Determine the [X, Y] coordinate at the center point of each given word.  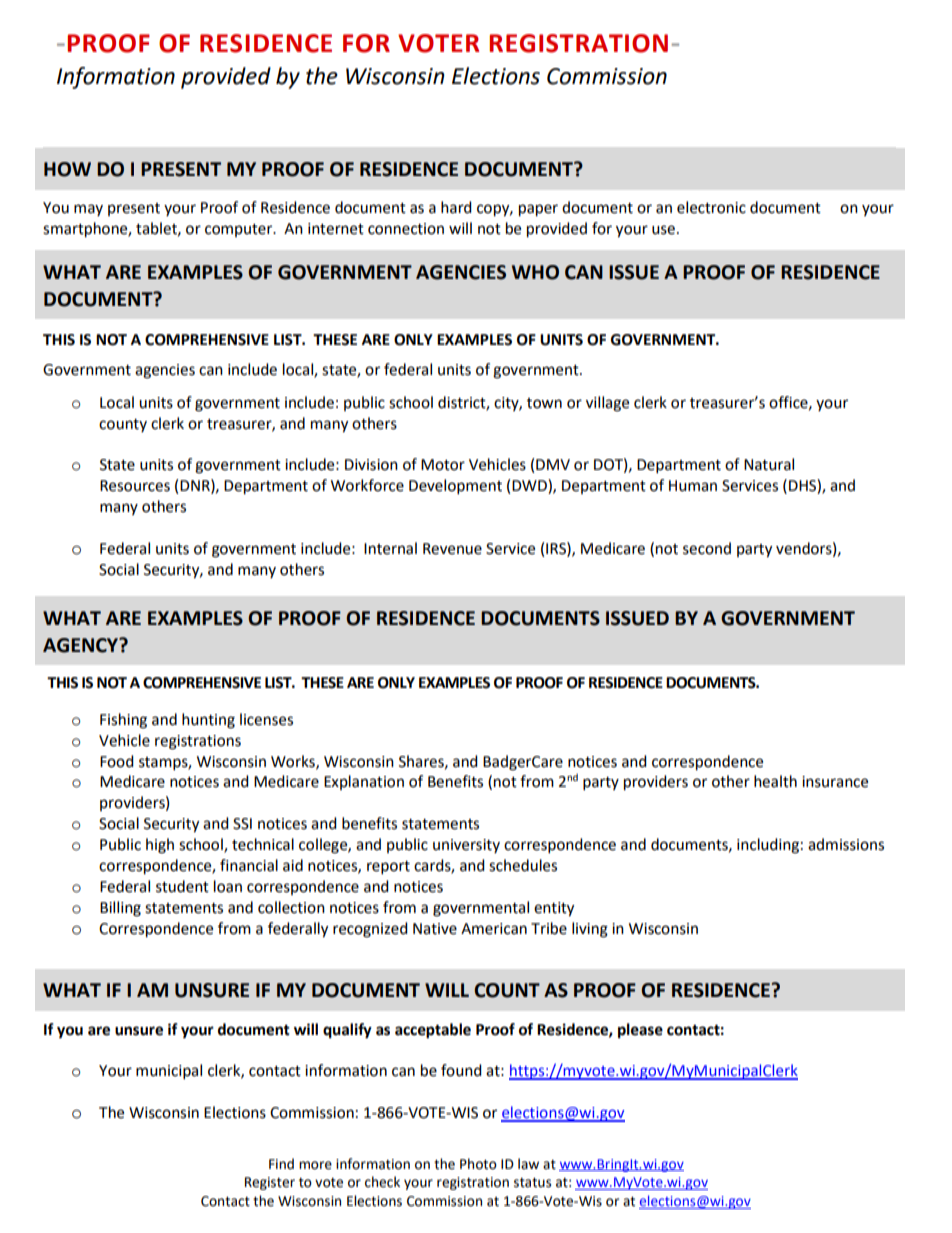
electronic [711, 207]
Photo [478, 1164]
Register [270, 1183]
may [88, 210]
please [640, 1031]
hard [456, 207]
